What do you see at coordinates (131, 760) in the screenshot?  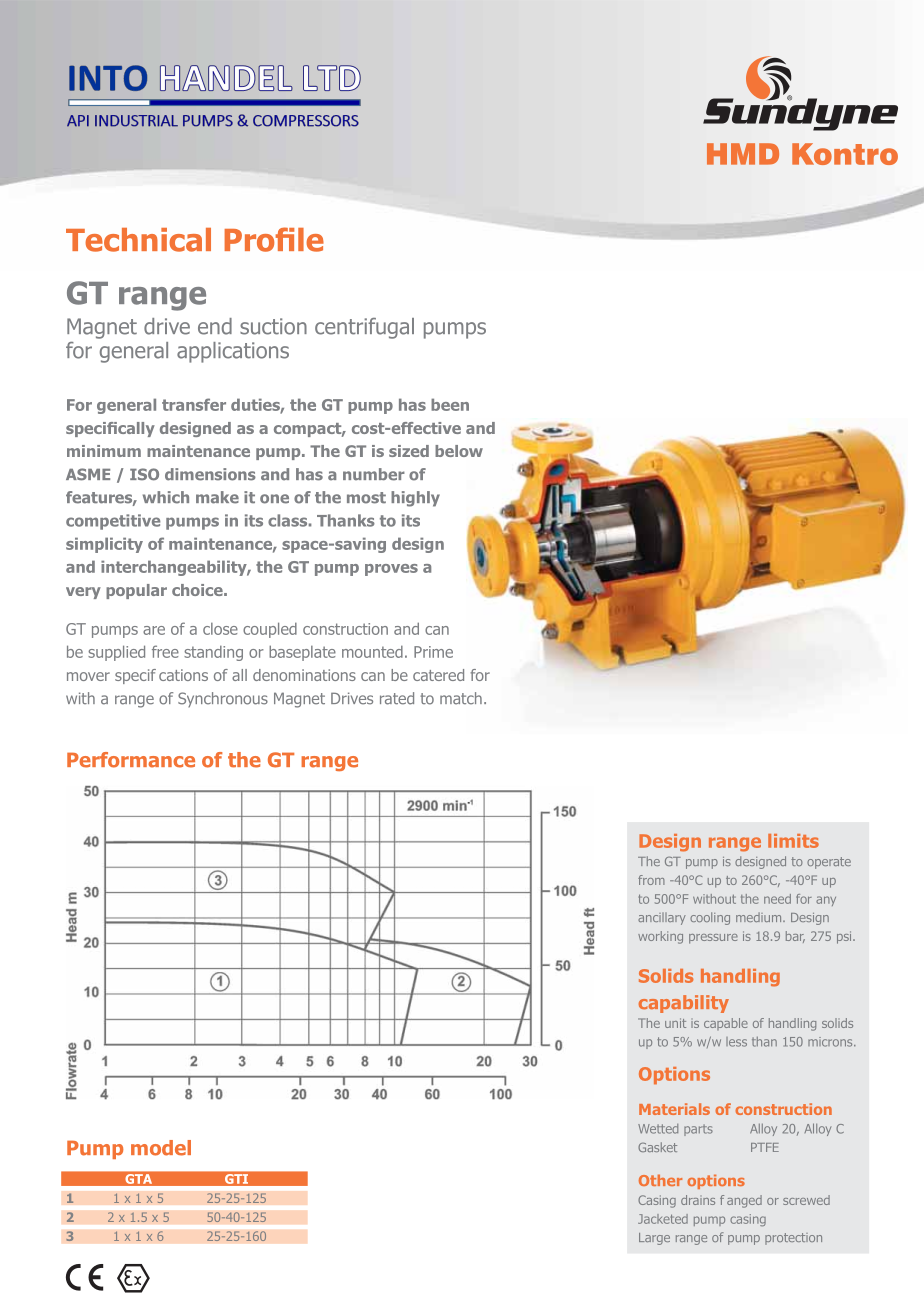 I see `Performance` at bounding box center [131, 760].
